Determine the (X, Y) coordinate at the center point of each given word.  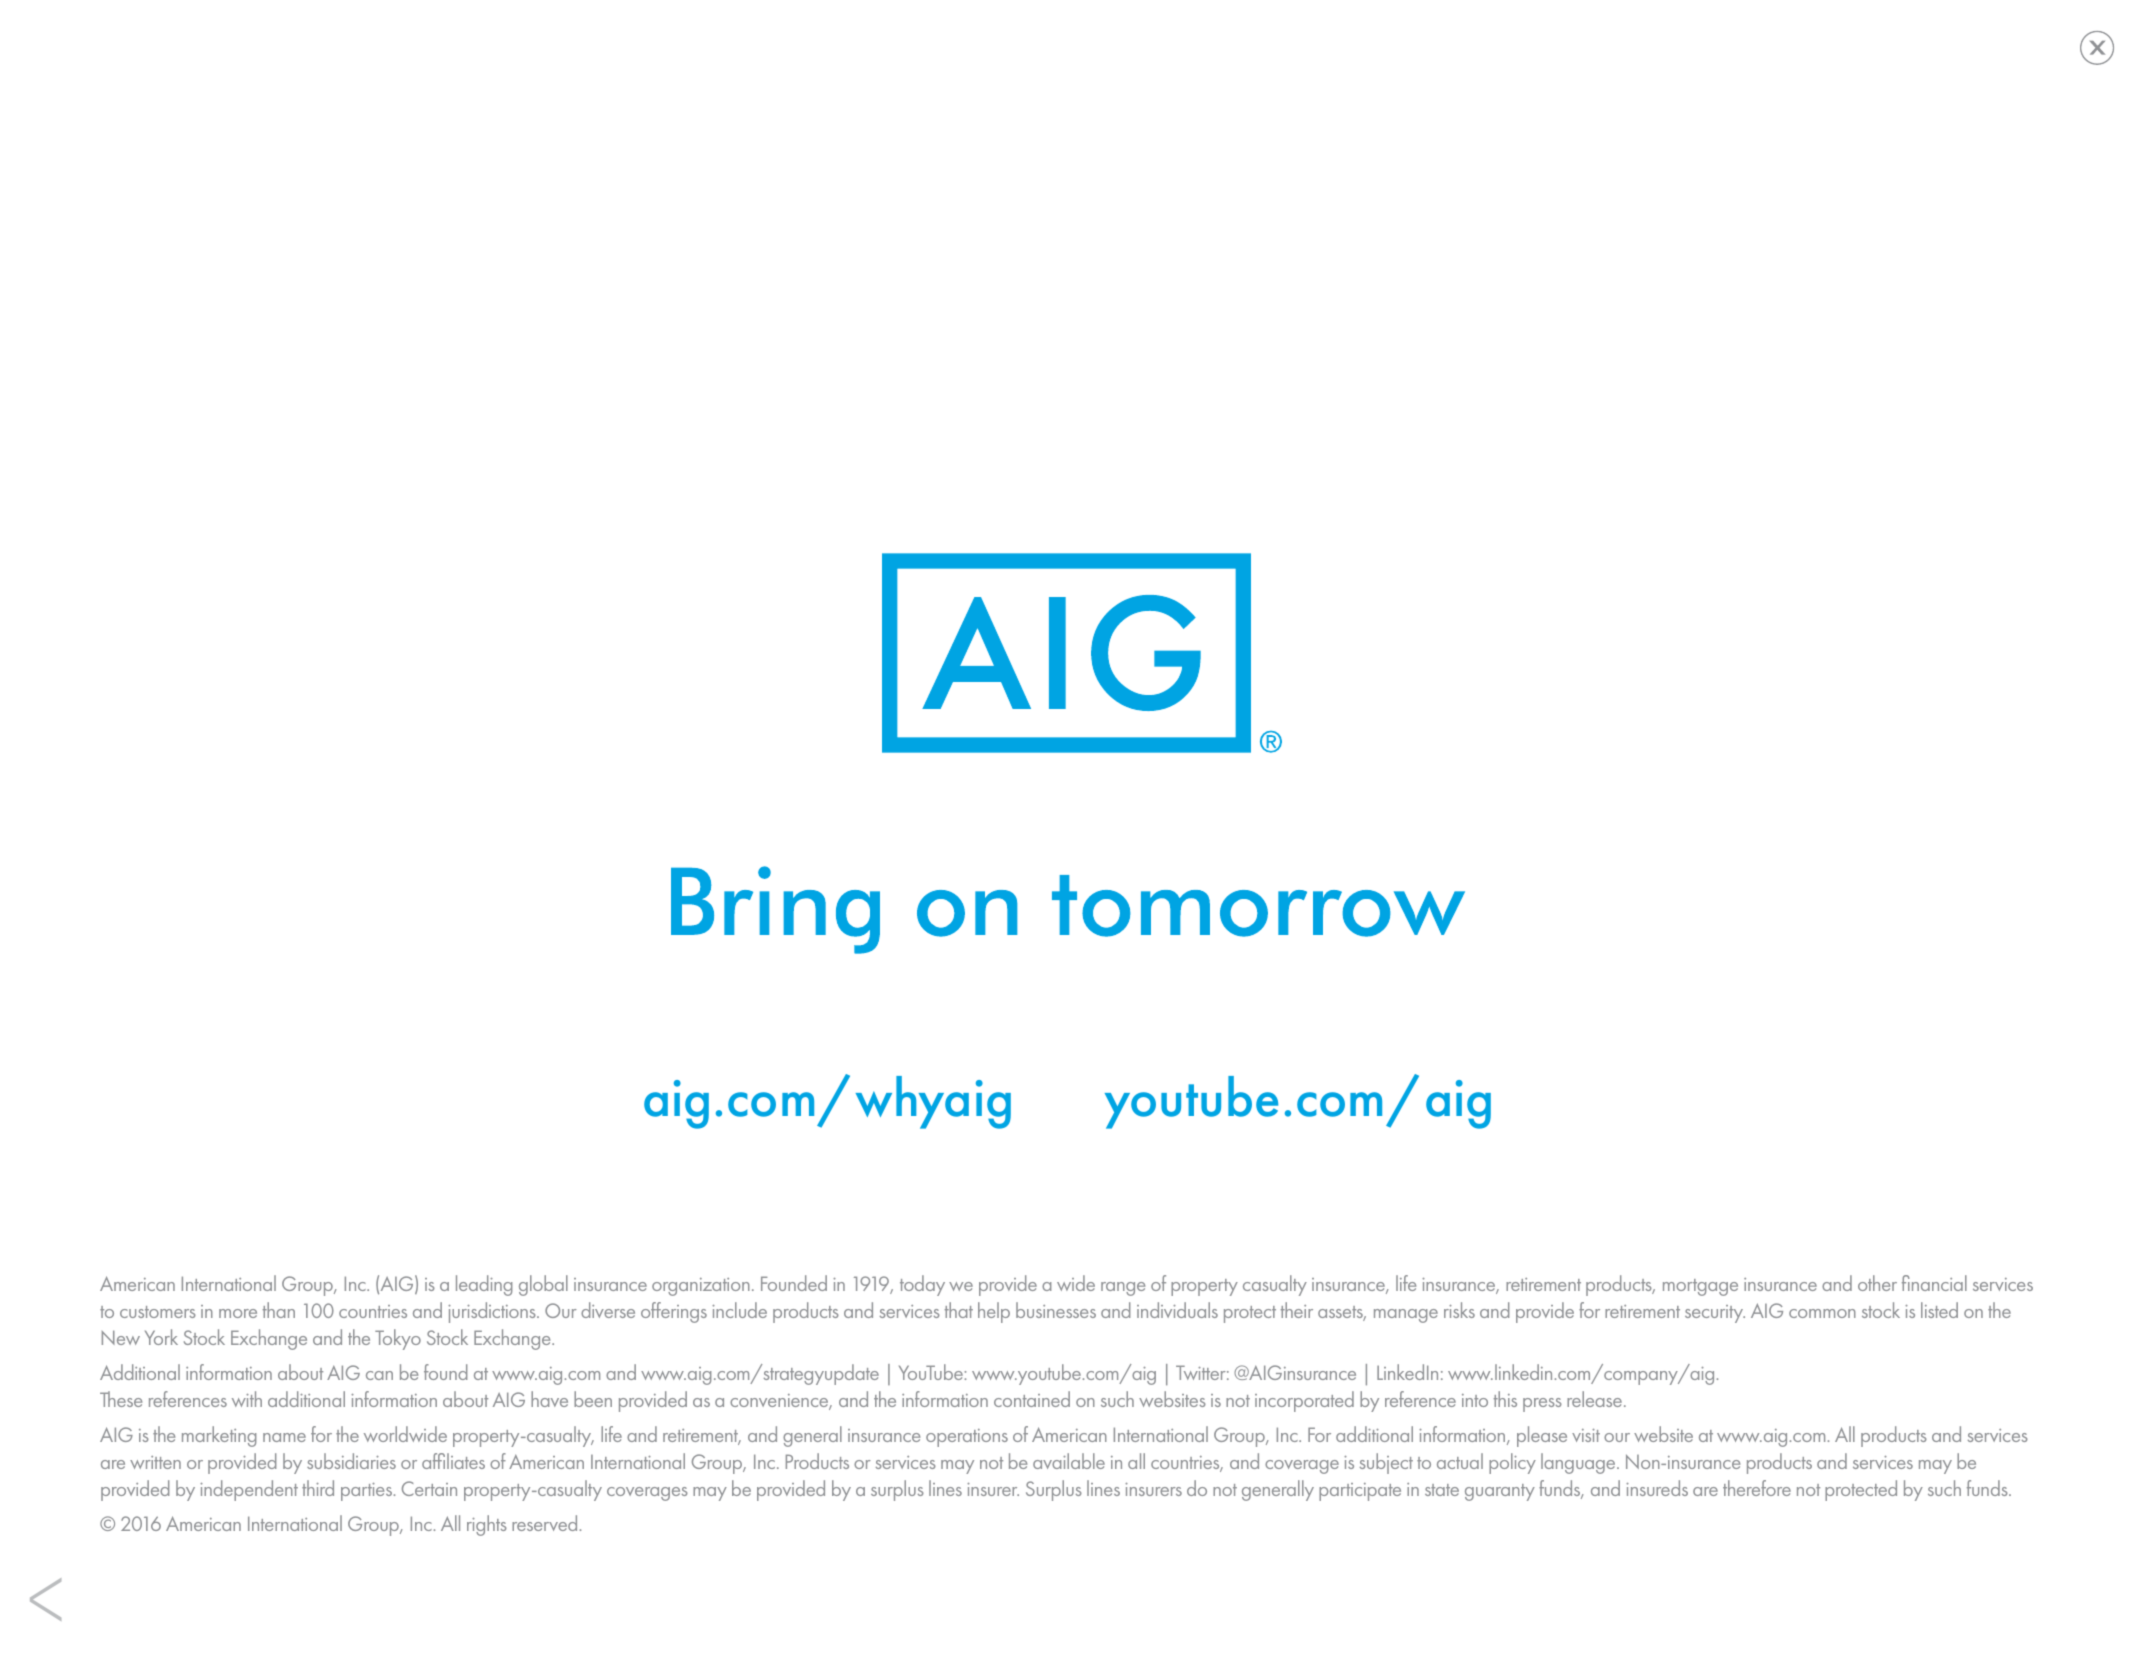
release (1596, 1399)
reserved (544, 1523)
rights (487, 1525)
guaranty (1500, 1492)
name (284, 1437)
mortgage (1700, 1287)
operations (967, 1438)
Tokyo (398, 1339)
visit (1586, 1435)
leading (484, 1285)
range (1123, 1289)
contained (1032, 1399)
